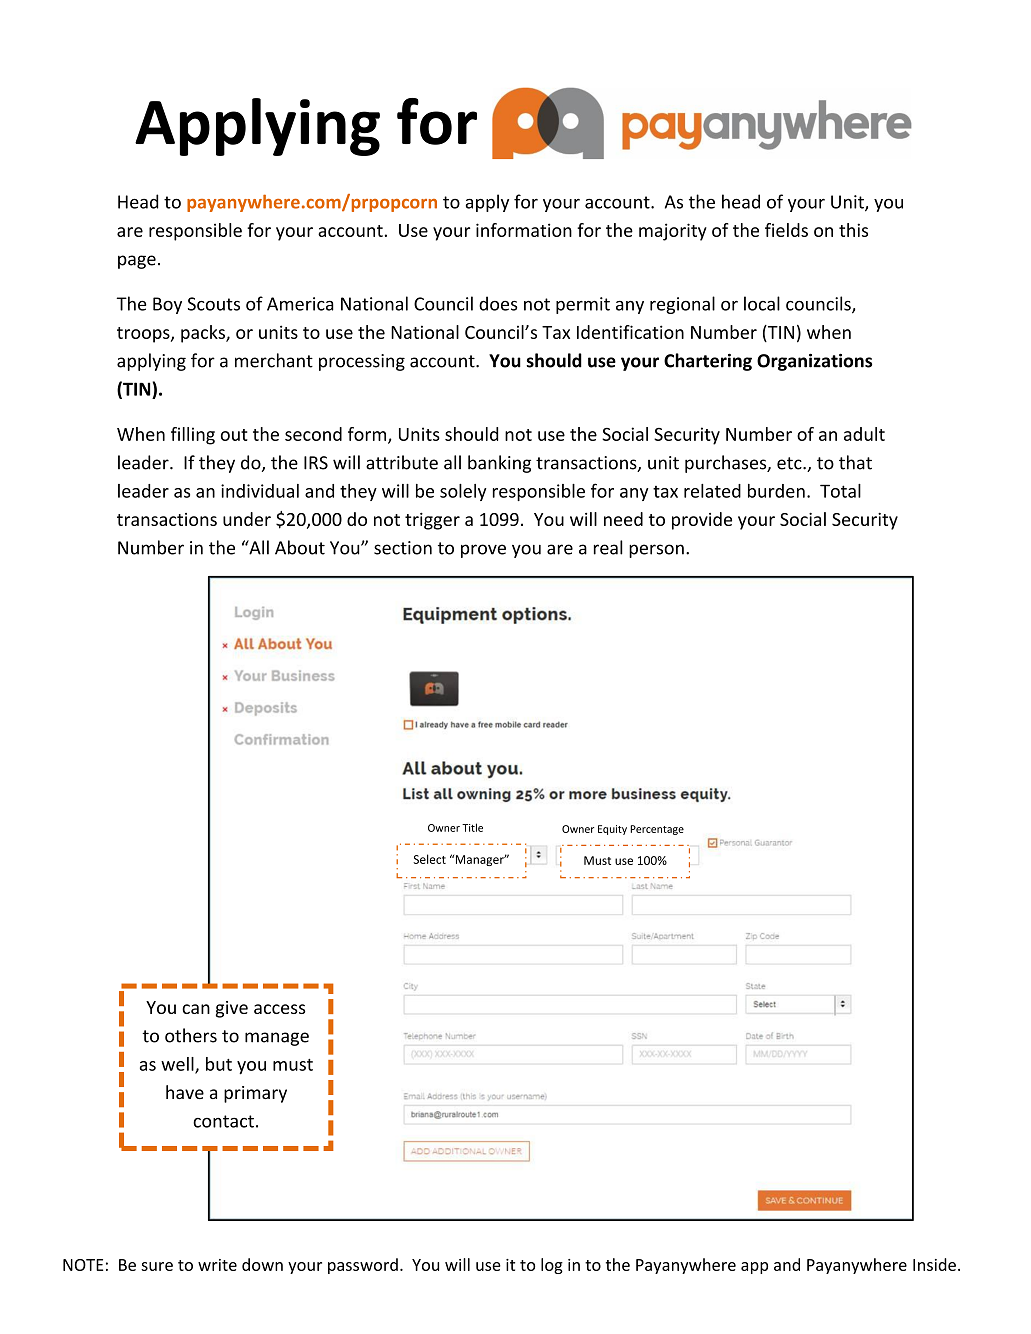 Image resolution: width=1031 pixels, height=1334 pixels. Describe the element at coordinates (498, 303) in the document. I see `does` at that location.
